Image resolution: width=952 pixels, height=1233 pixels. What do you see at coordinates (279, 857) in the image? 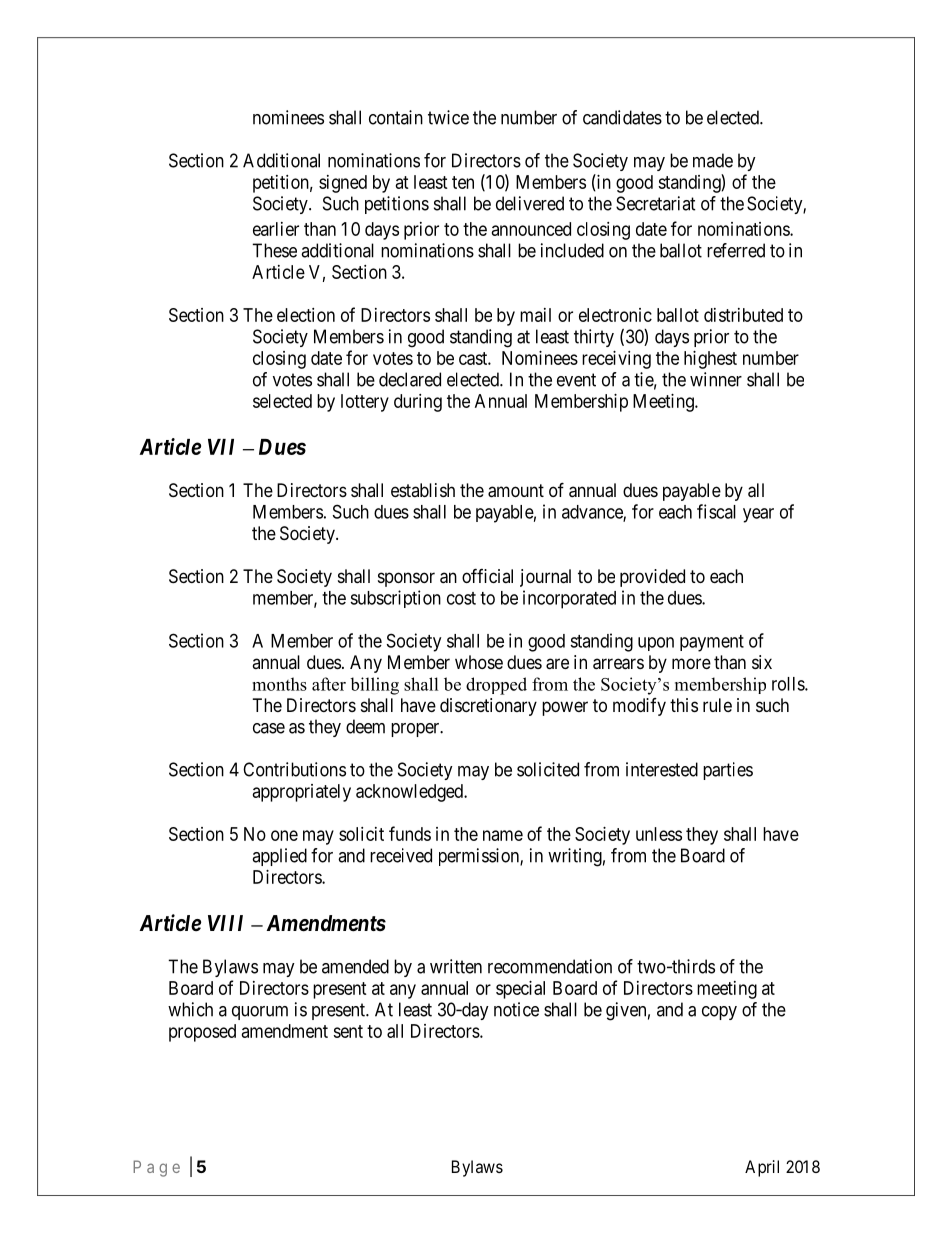
I see `applied` at bounding box center [279, 857].
